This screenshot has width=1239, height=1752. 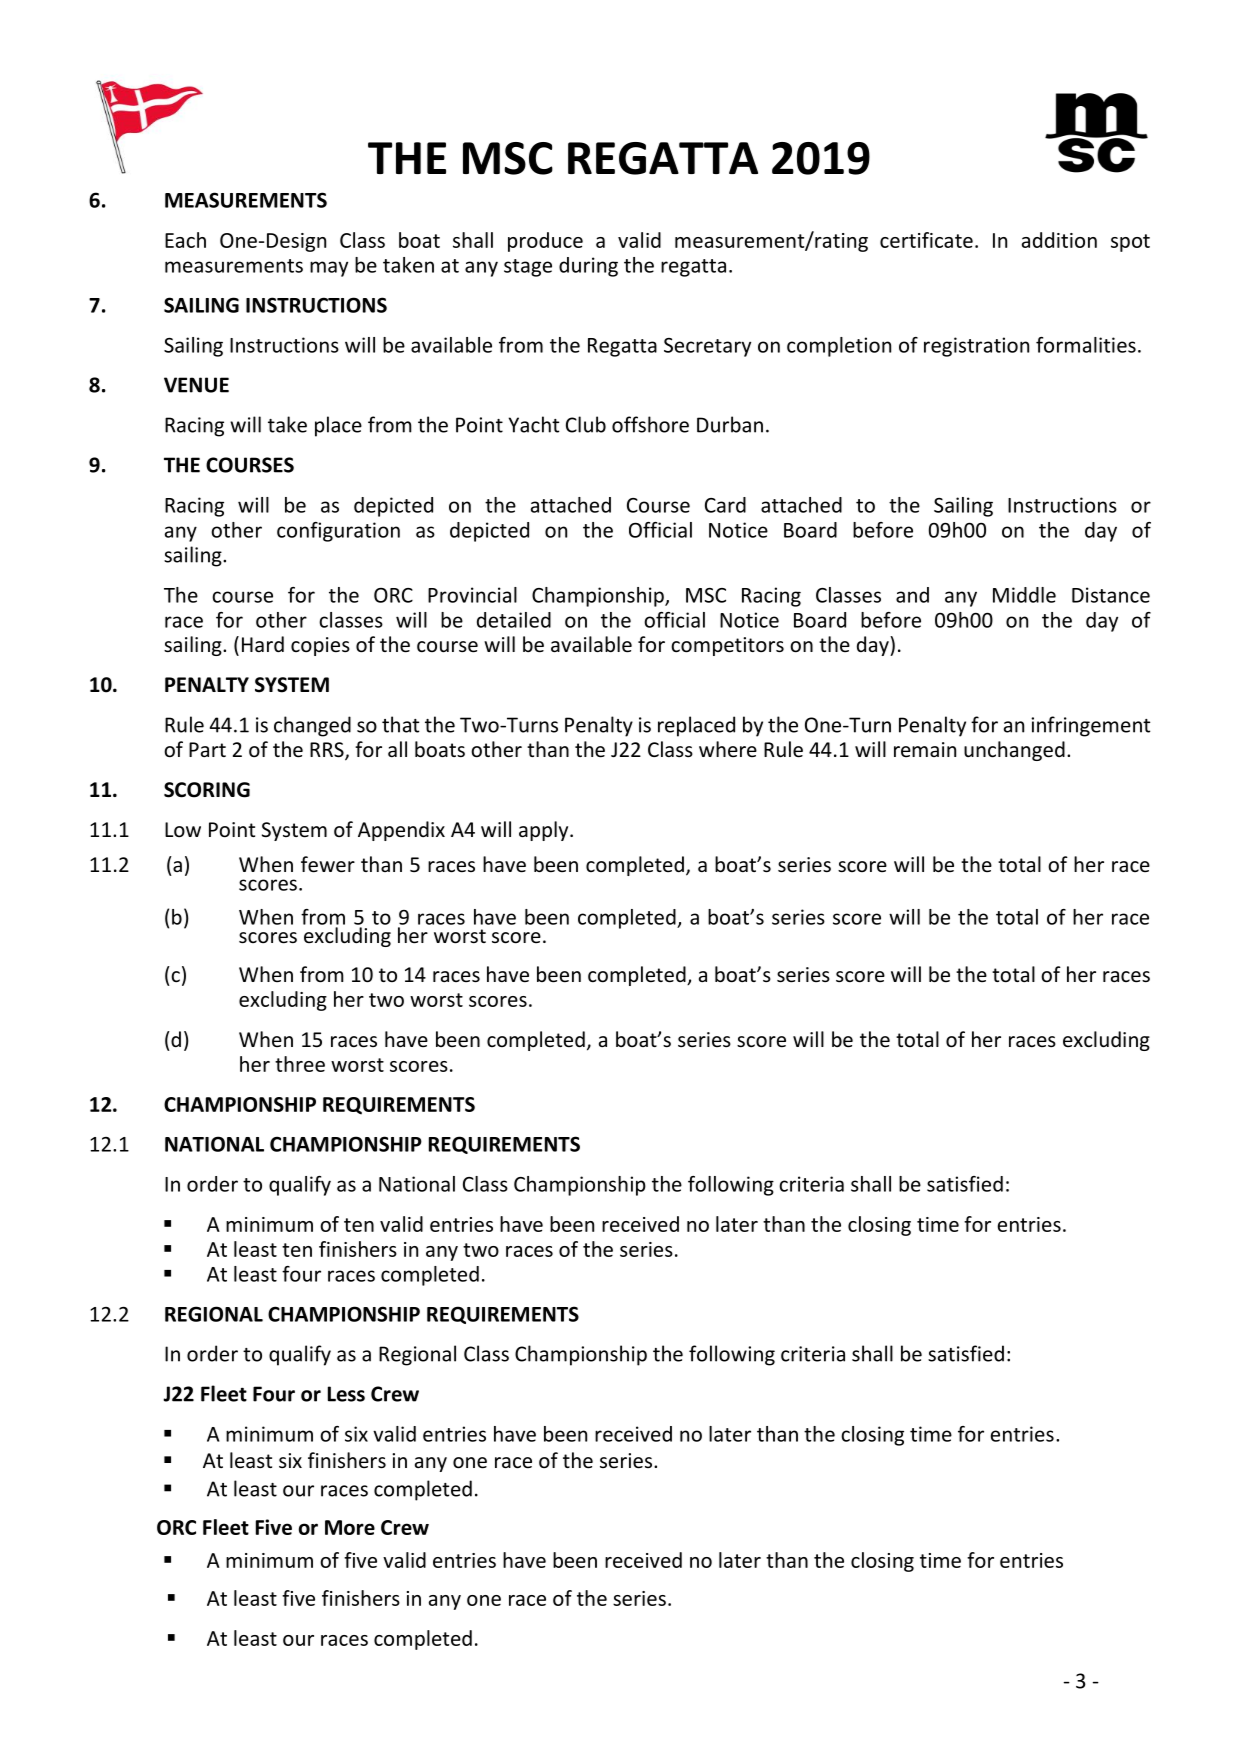 What do you see at coordinates (1059, 240) in the screenshot?
I see `addition` at bounding box center [1059, 240].
